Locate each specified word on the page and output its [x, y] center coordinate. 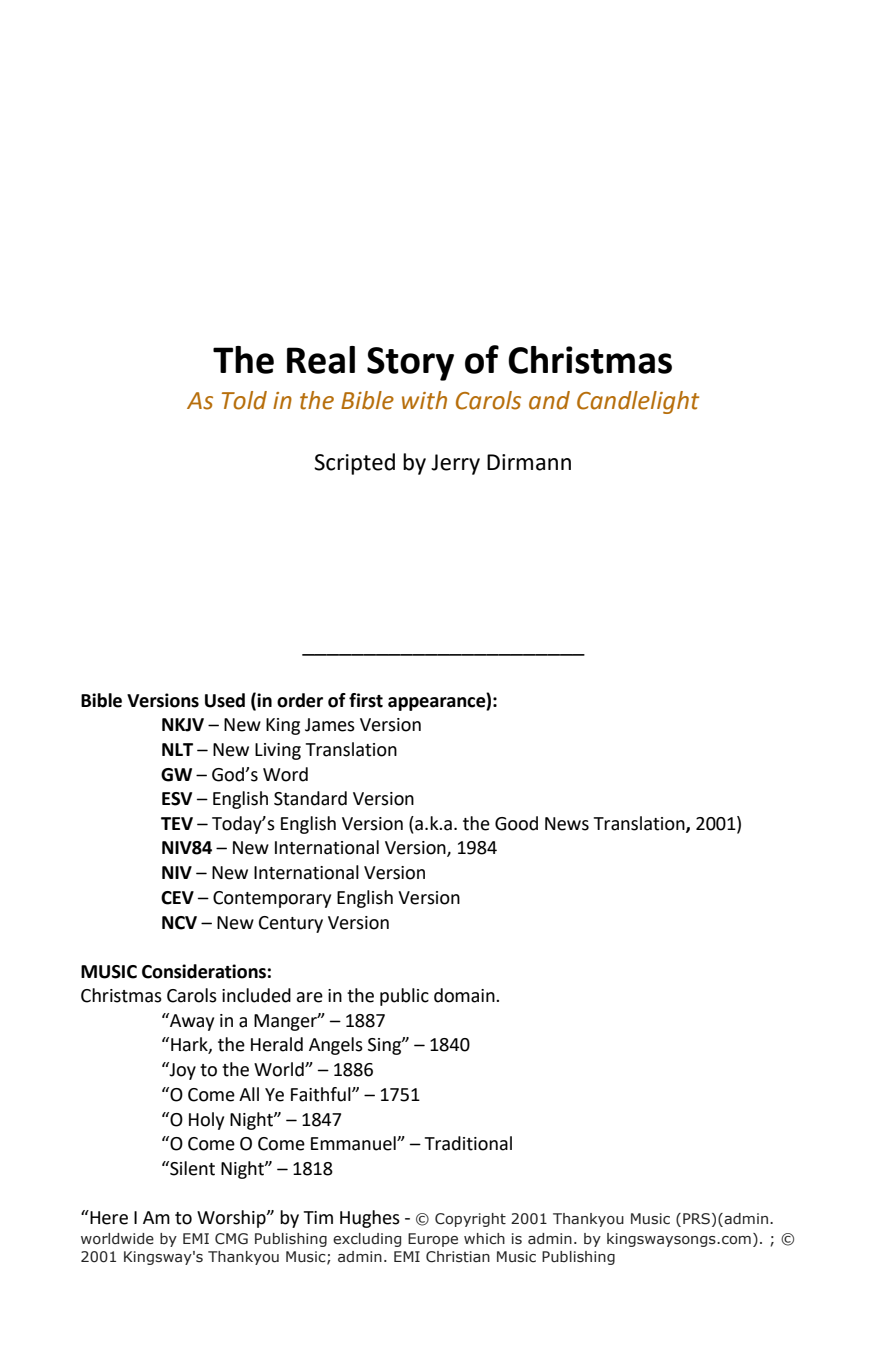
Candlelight [638, 402]
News [567, 824]
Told [244, 400]
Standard [310, 798]
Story [410, 364]
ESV [177, 799]
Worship [232, 1219]
